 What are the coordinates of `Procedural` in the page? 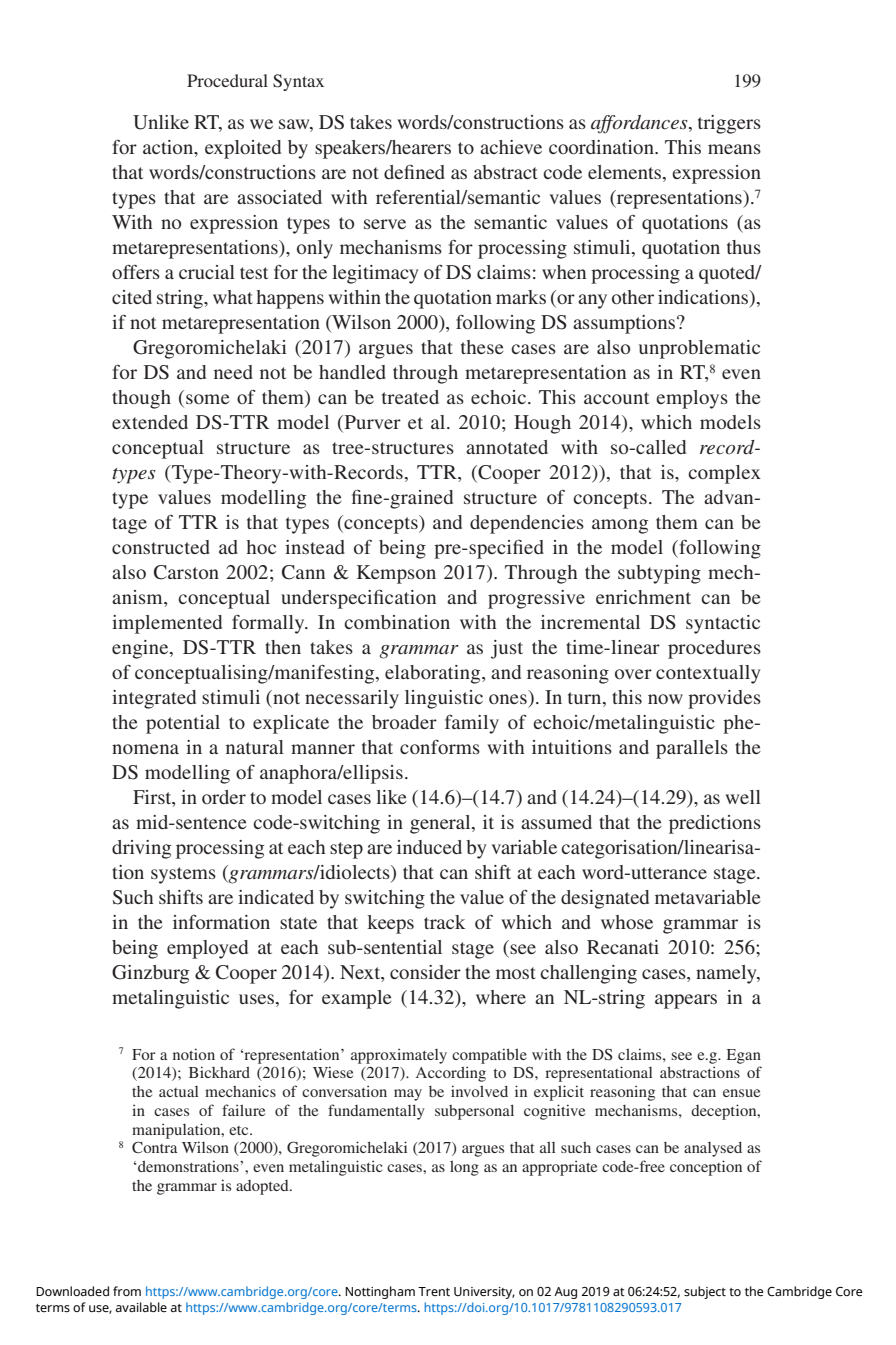 It's located at (227, 80).
